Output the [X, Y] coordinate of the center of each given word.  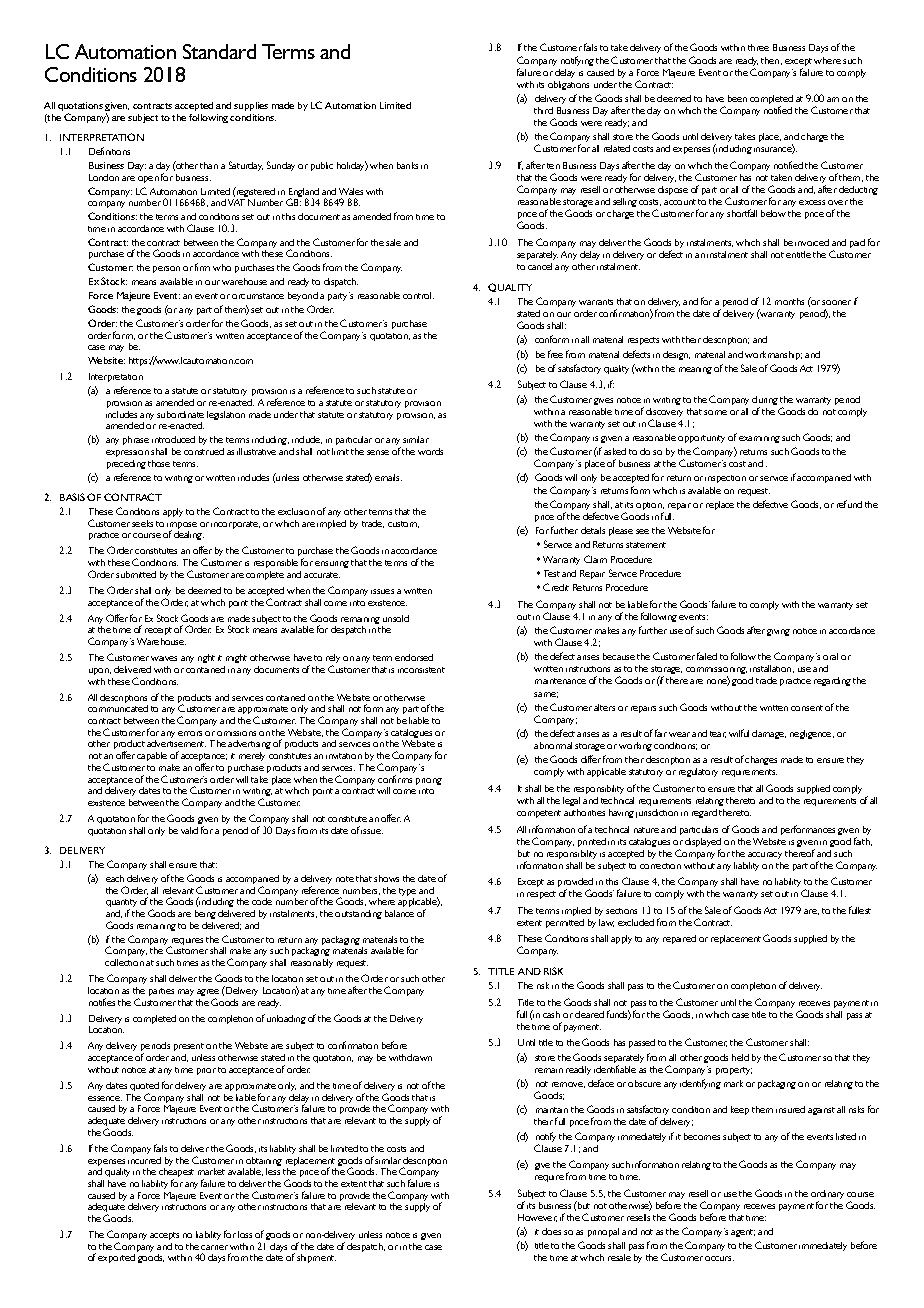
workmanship [773, 355]
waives [164, 658]
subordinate [180, 414]
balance [399, 913]
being [205, 914]
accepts [164, 1236]
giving [778, 632]
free [555, 354]
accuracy [765, 855]
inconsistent [421, 670]
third [543, 110]
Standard [219, 51]
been [737, 98]
